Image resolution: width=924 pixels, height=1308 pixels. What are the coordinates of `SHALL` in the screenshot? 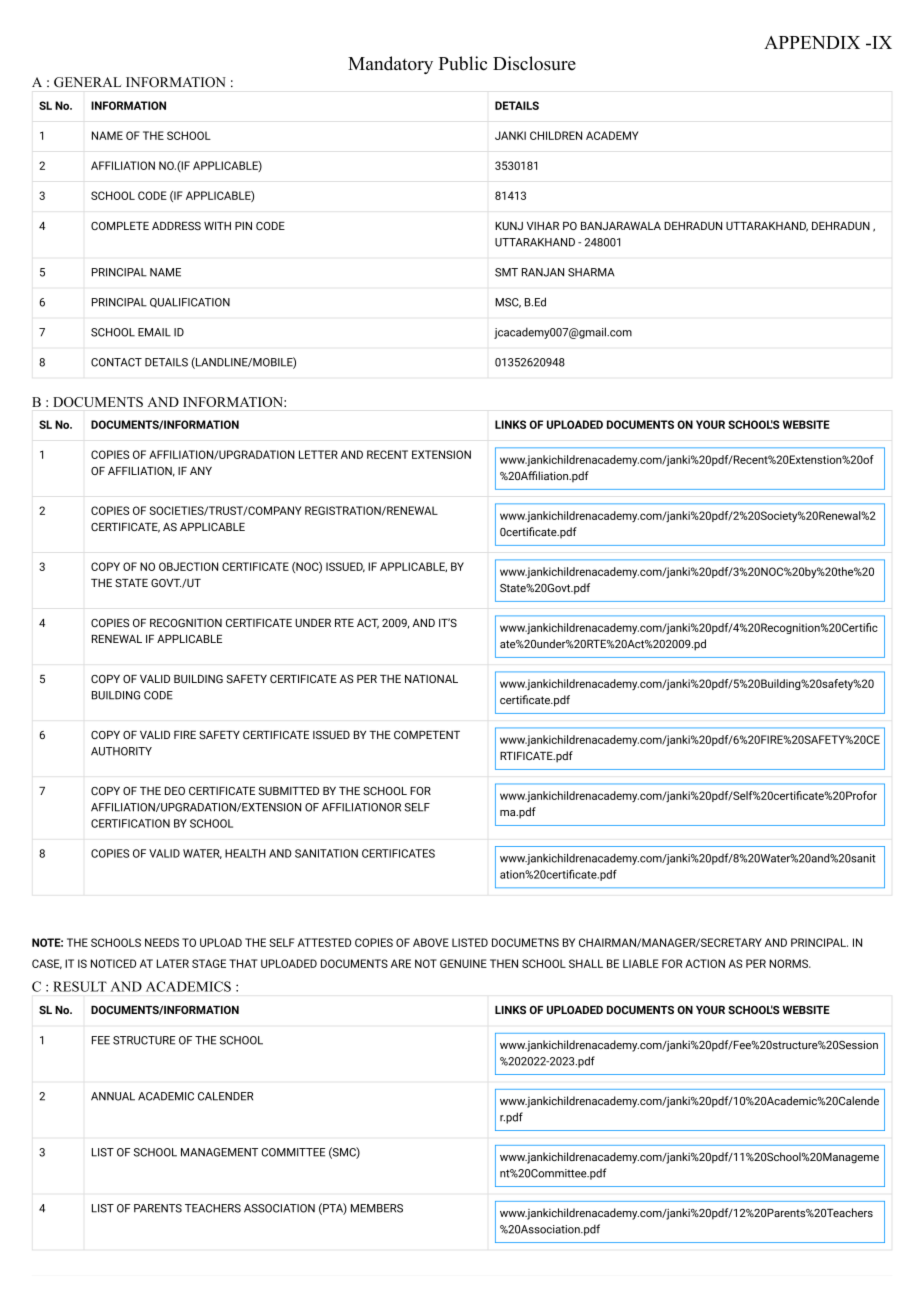 It's located at (586, 963).
